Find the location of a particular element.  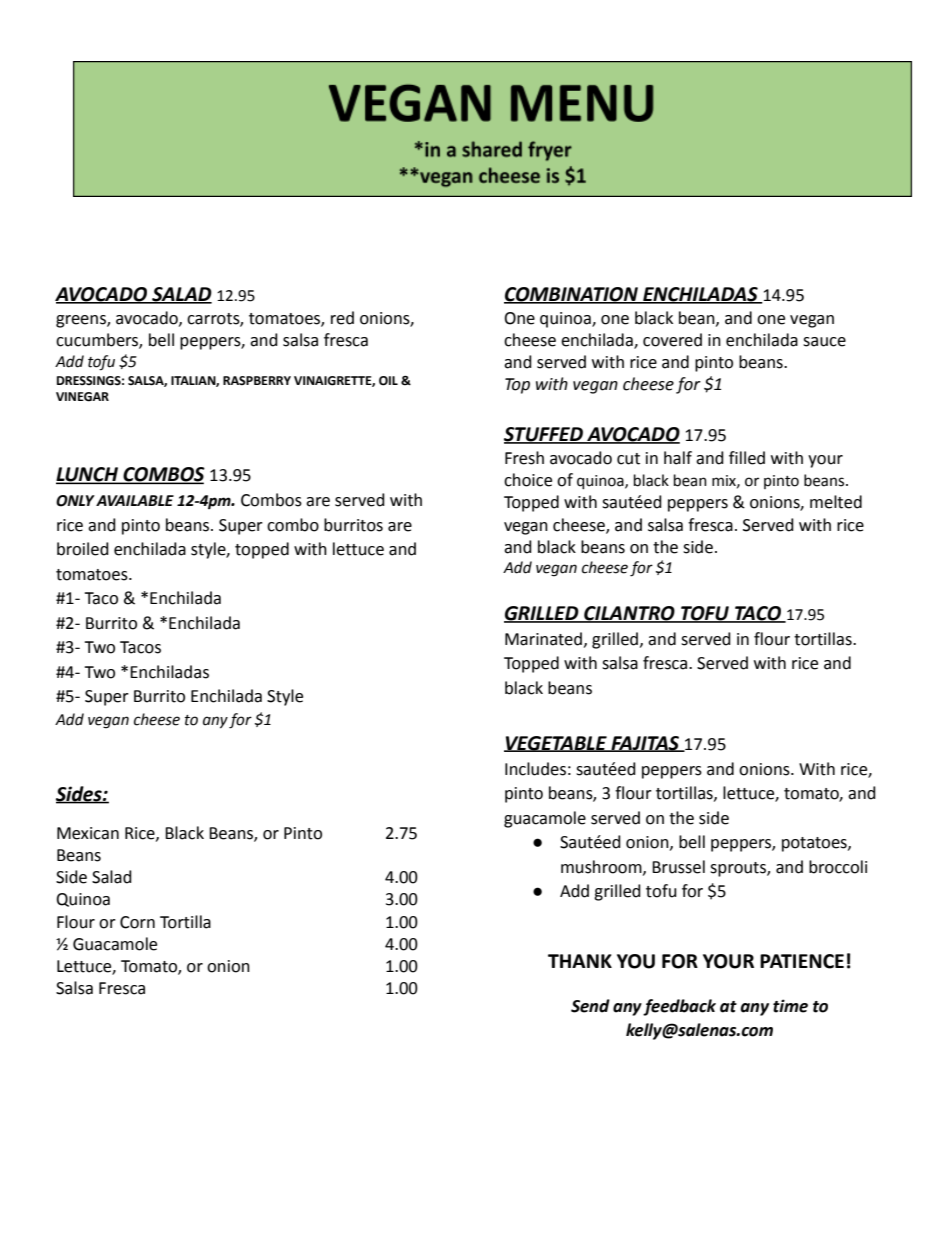

AVAILABLE is located at coordinates (135, 500).
